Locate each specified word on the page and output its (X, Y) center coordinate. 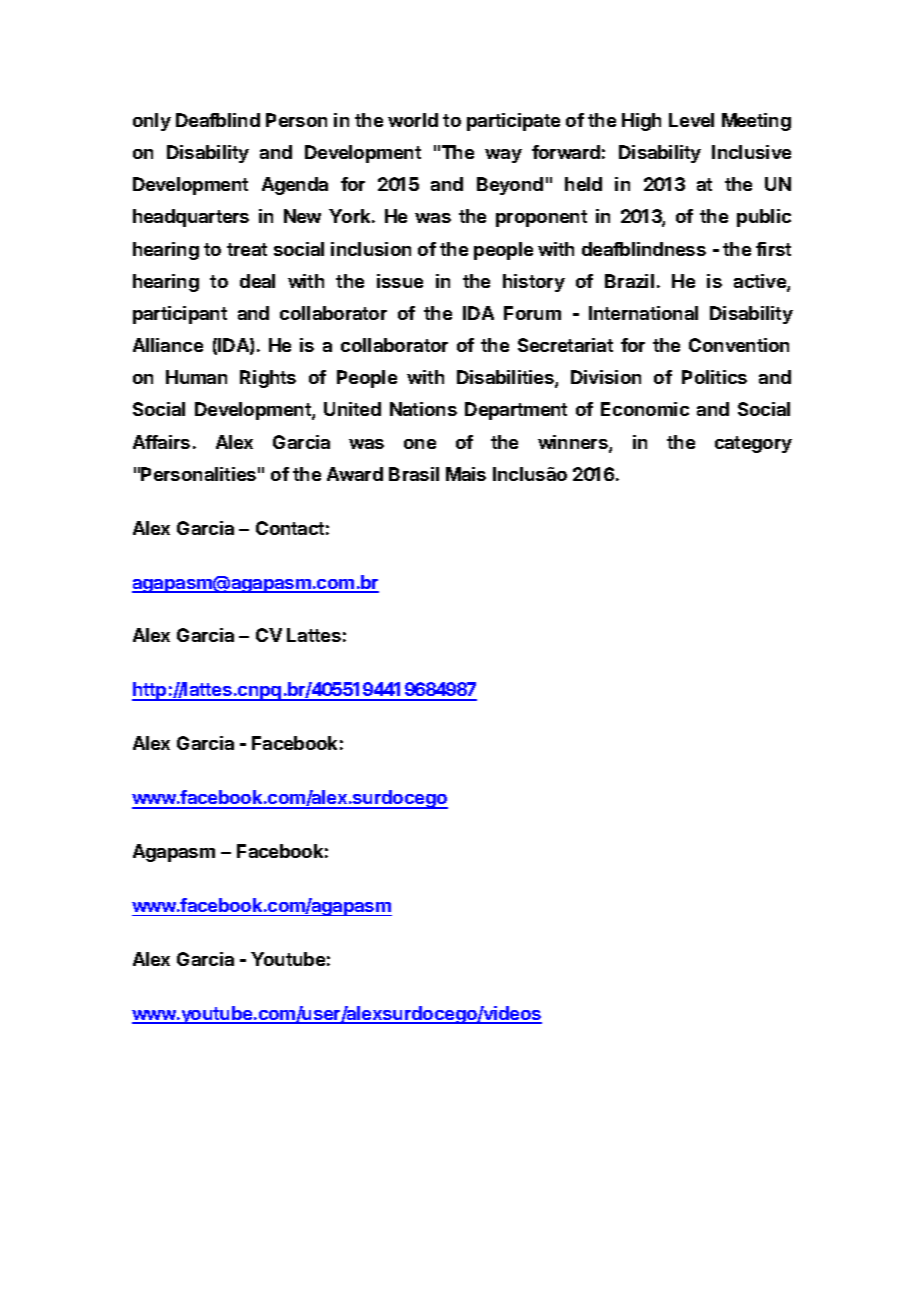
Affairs (161, 442)
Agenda (295, 186)
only (152, 122)
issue (400, 281)
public (764, 218)
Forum (532, 313)
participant (180, 315)
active (761, 282)
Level (691, 120)
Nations (423, 409)
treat (247, 249)
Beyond (510, 186)
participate (513, 122)
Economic (645, 409)
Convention (739, 345)
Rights (268, 379)
